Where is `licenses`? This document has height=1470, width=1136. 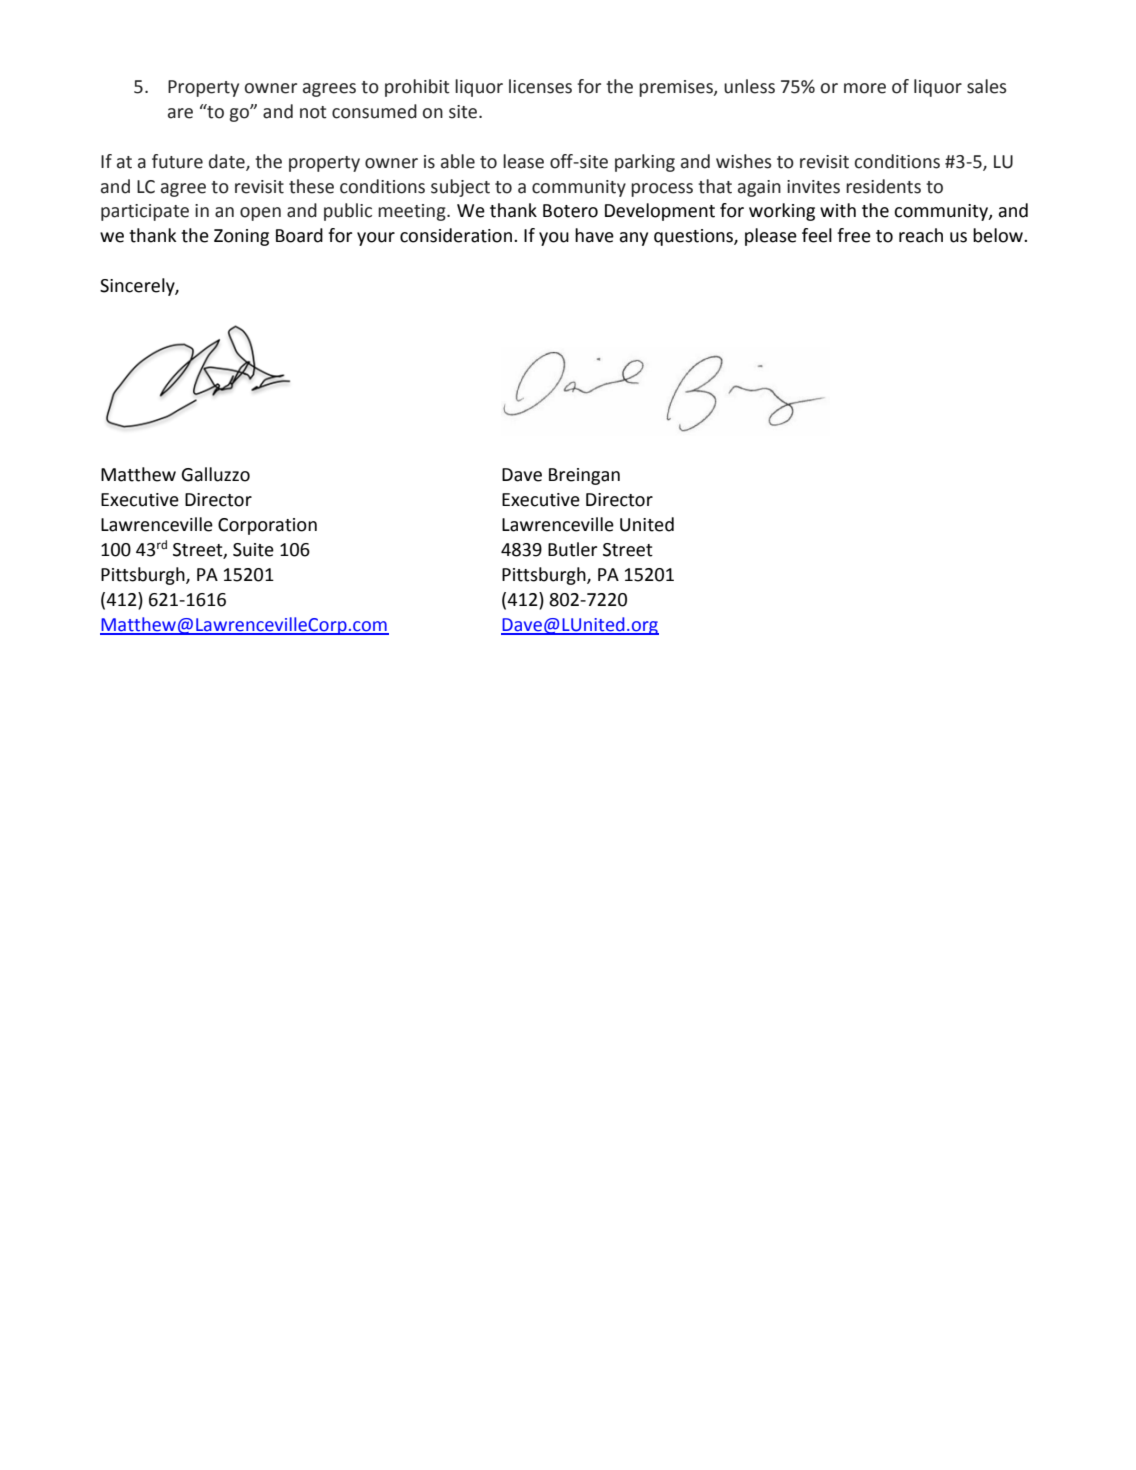
licenses is located at coordinates (540, 86).
